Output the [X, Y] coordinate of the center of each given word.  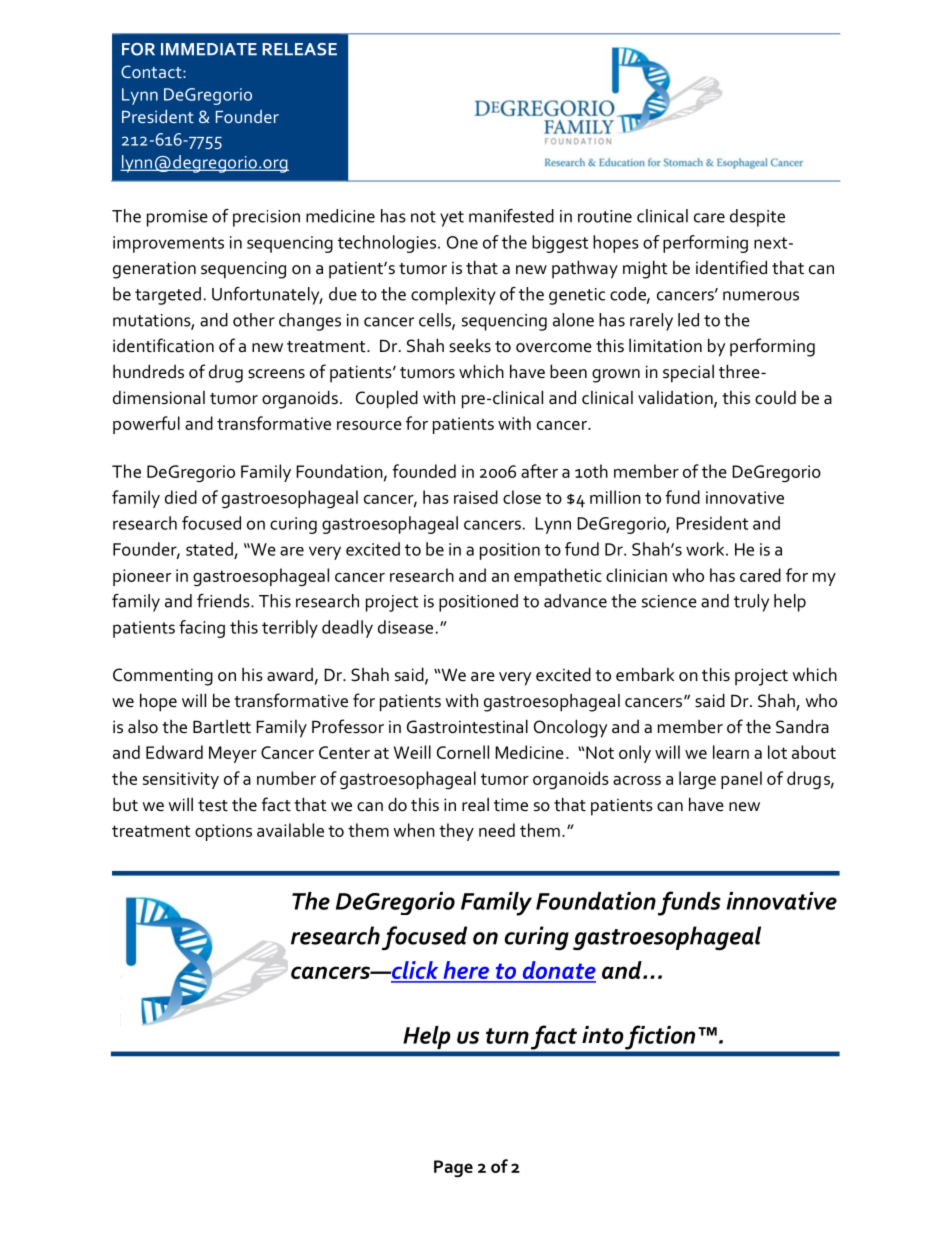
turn [507, 1036]
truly [751, 603]
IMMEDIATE [209, 49]
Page [453, 1169]
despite [757, 218]
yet [452, 219]
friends [224, 601]
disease [405, 627]
